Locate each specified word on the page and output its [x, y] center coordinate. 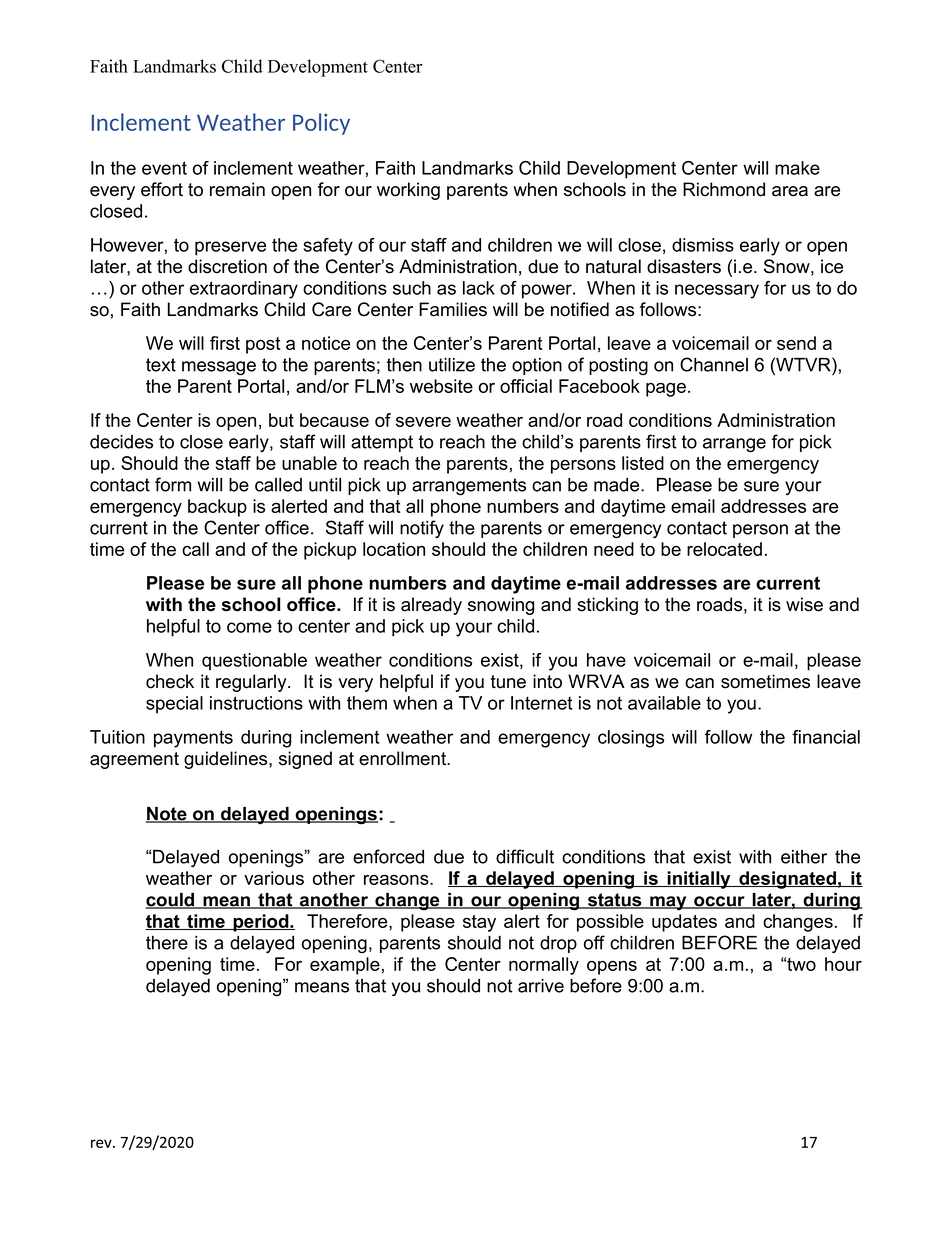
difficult [525, 856]
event [164, 168]
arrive [541, 986]
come [249, 627]
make [797, 168]
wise [804, 604]
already [431, 606]
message [219, 368]
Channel [714, 364]
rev [102, 1143]
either [804, 857]
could [171, 901]
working [408, 191]
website [441, 386]
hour [843, 964]
